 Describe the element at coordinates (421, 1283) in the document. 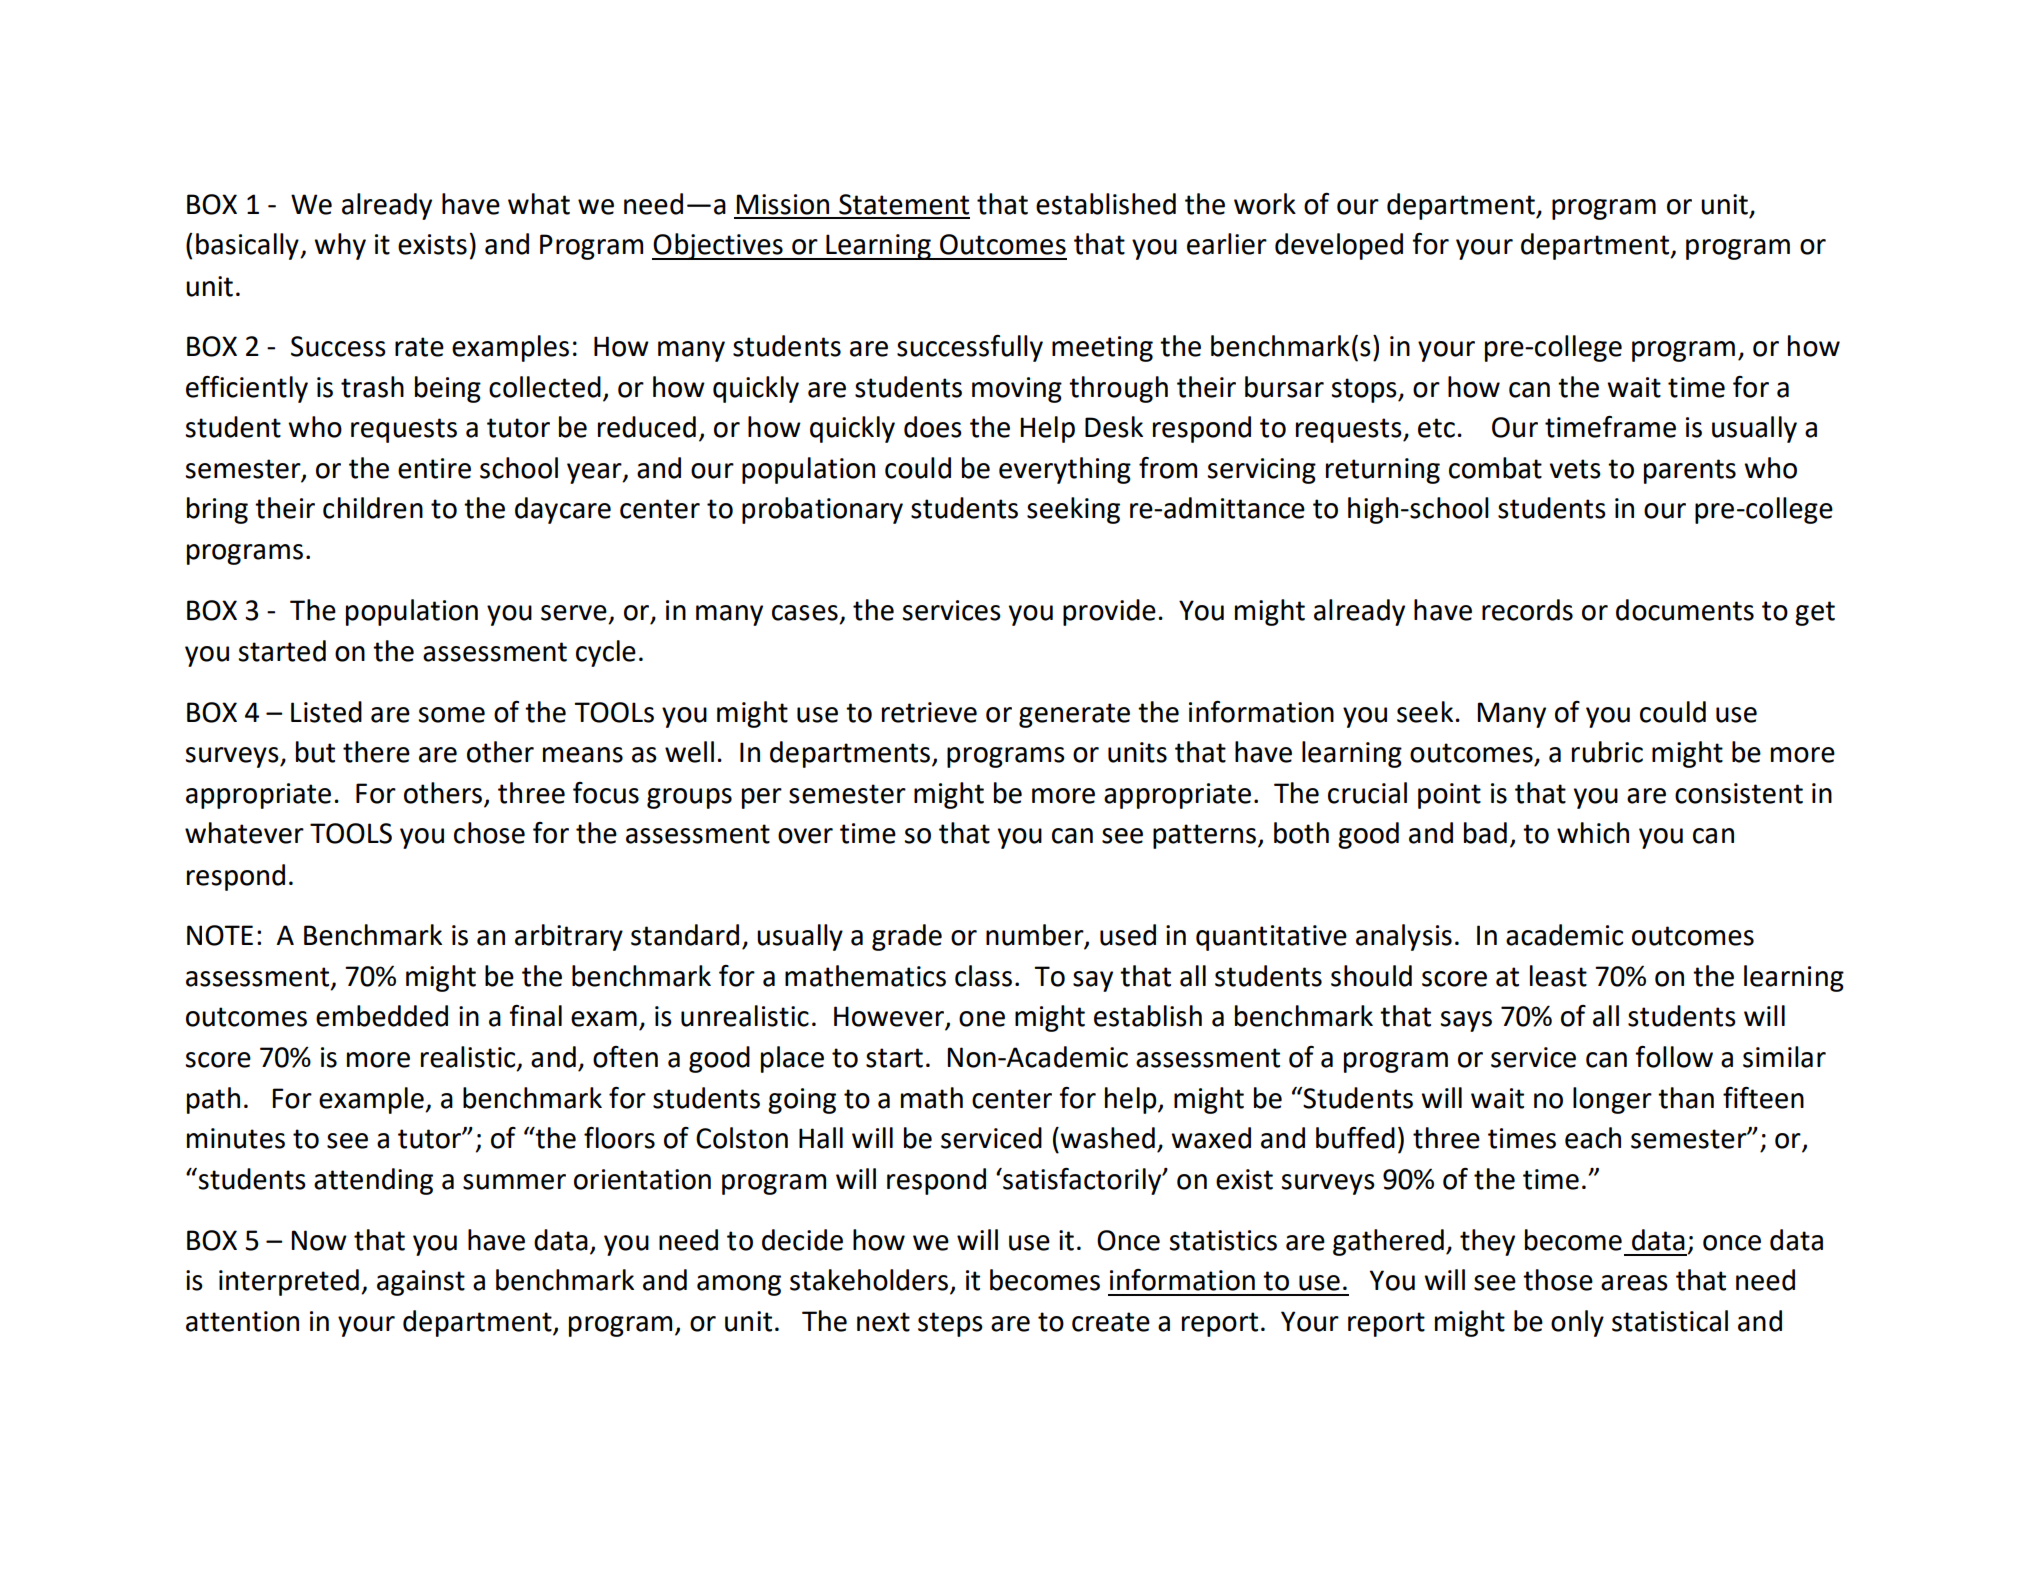

I see `against` at that location.
